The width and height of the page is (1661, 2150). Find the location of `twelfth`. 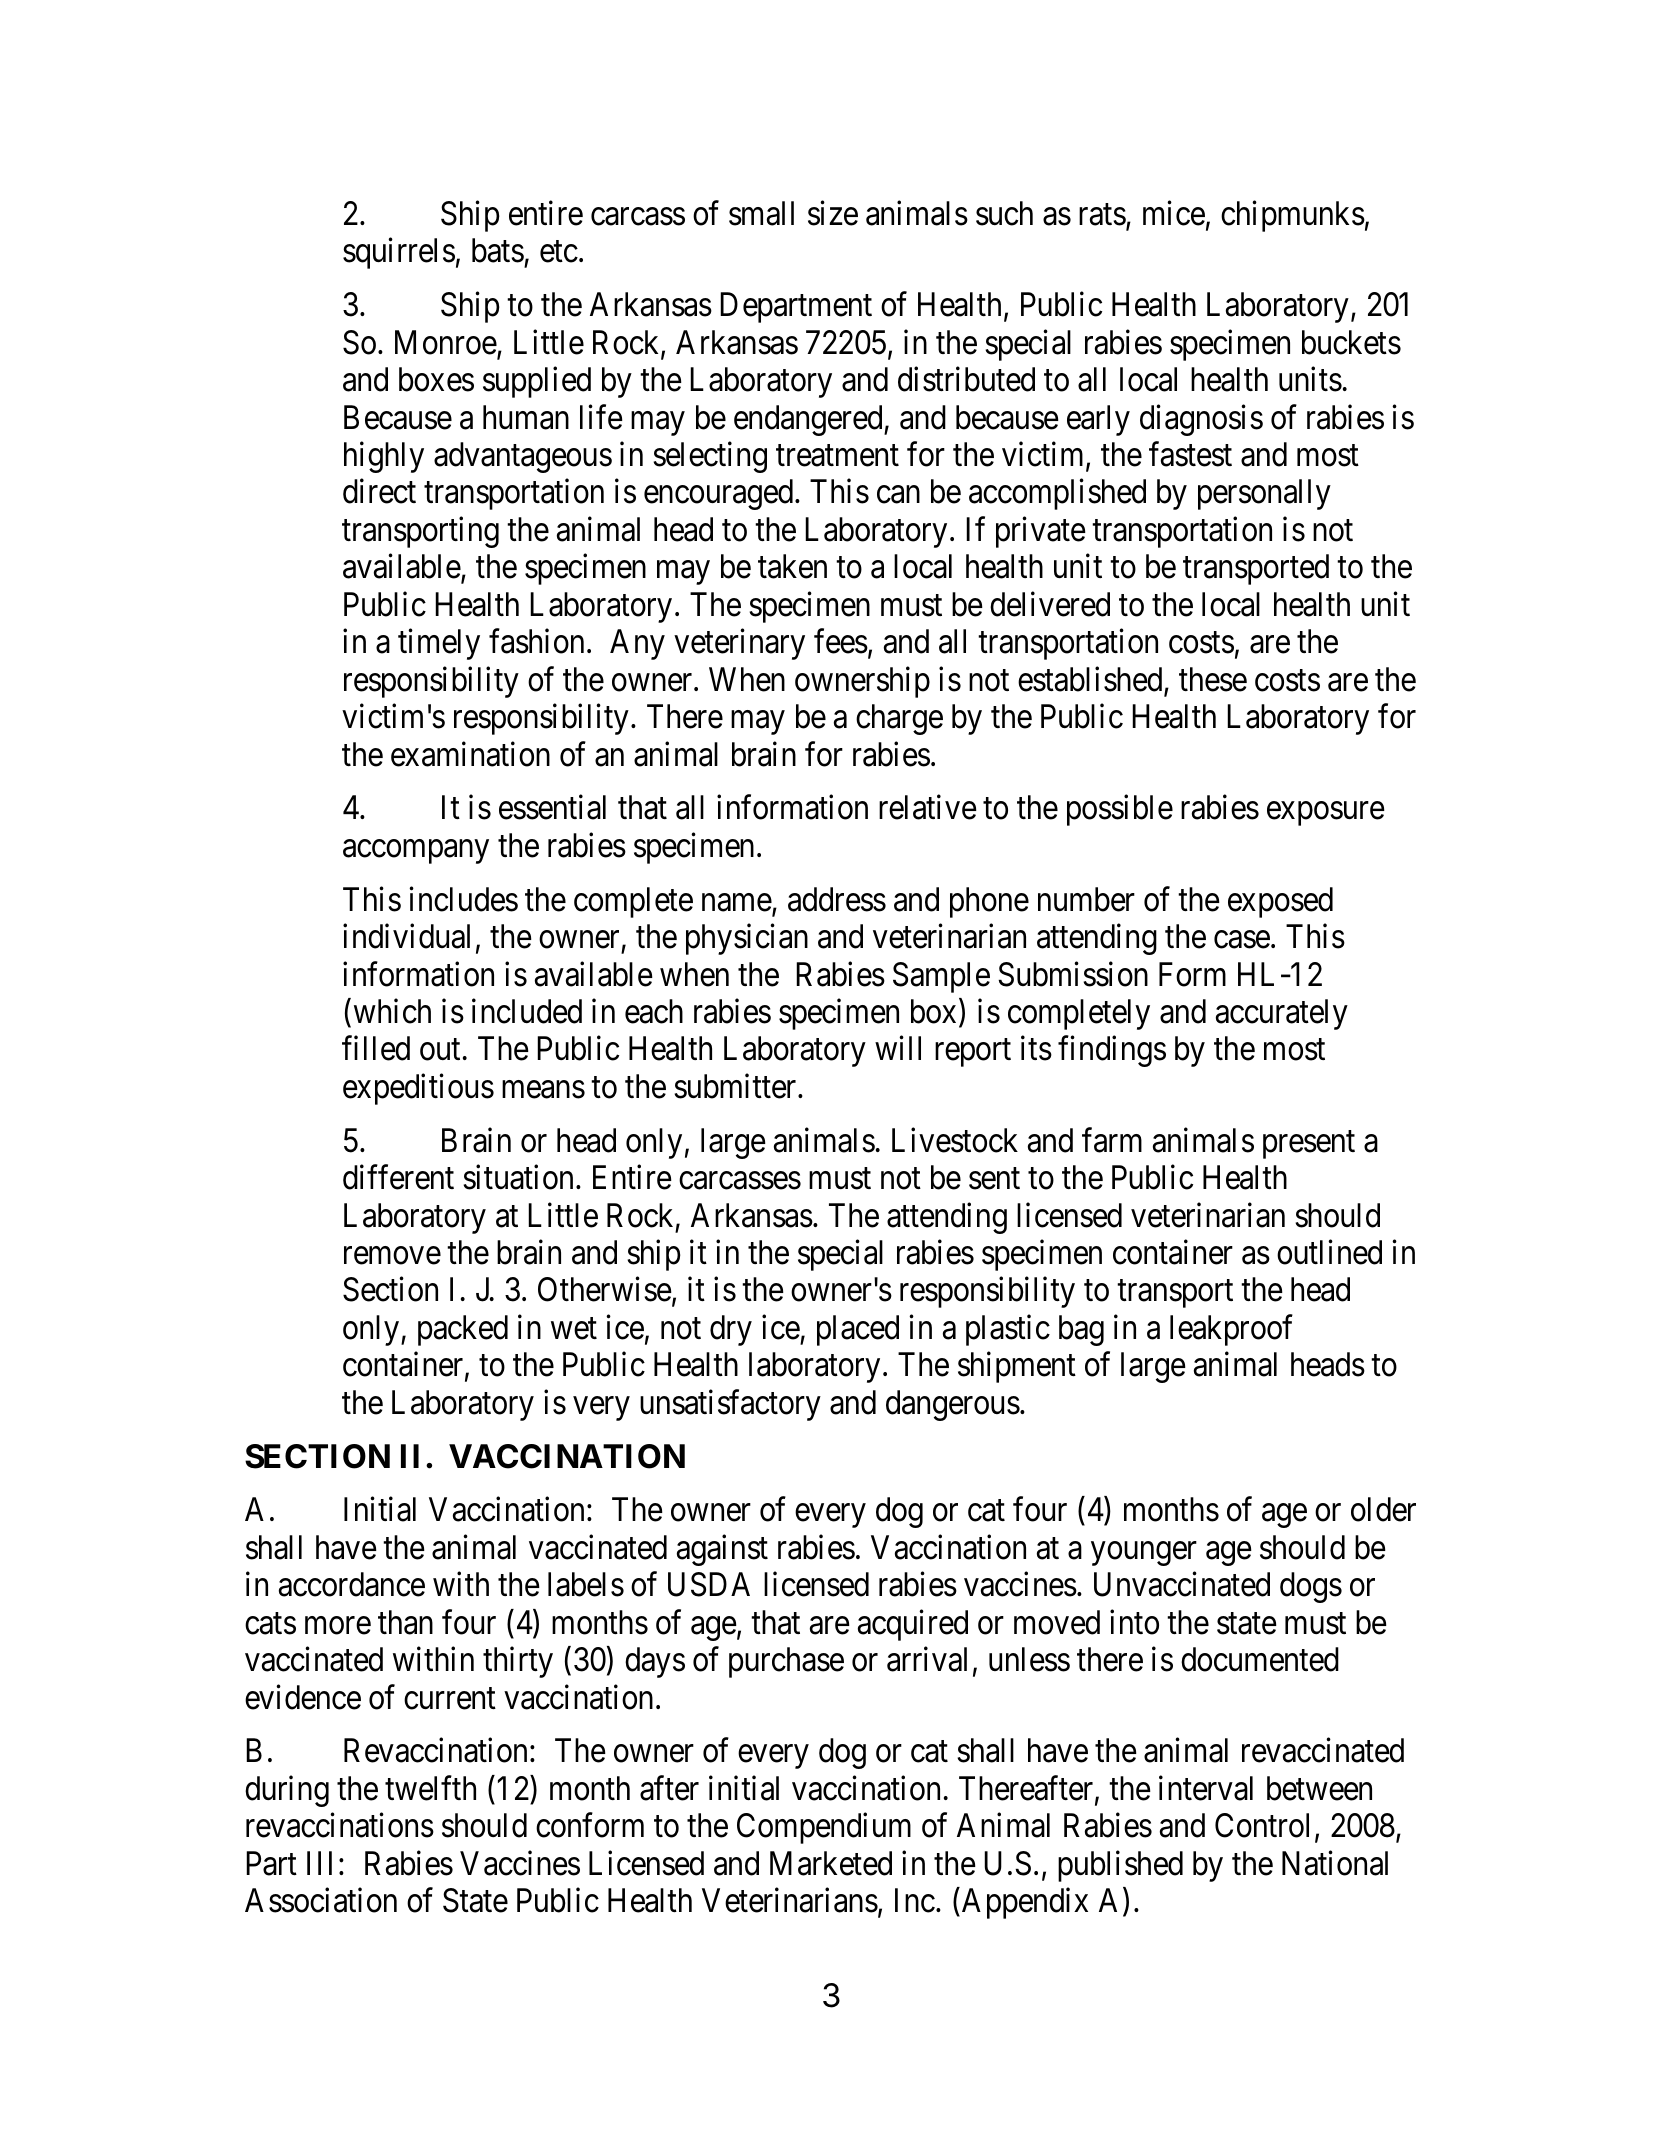

twelfth is located at coordinates (430, 1788).
